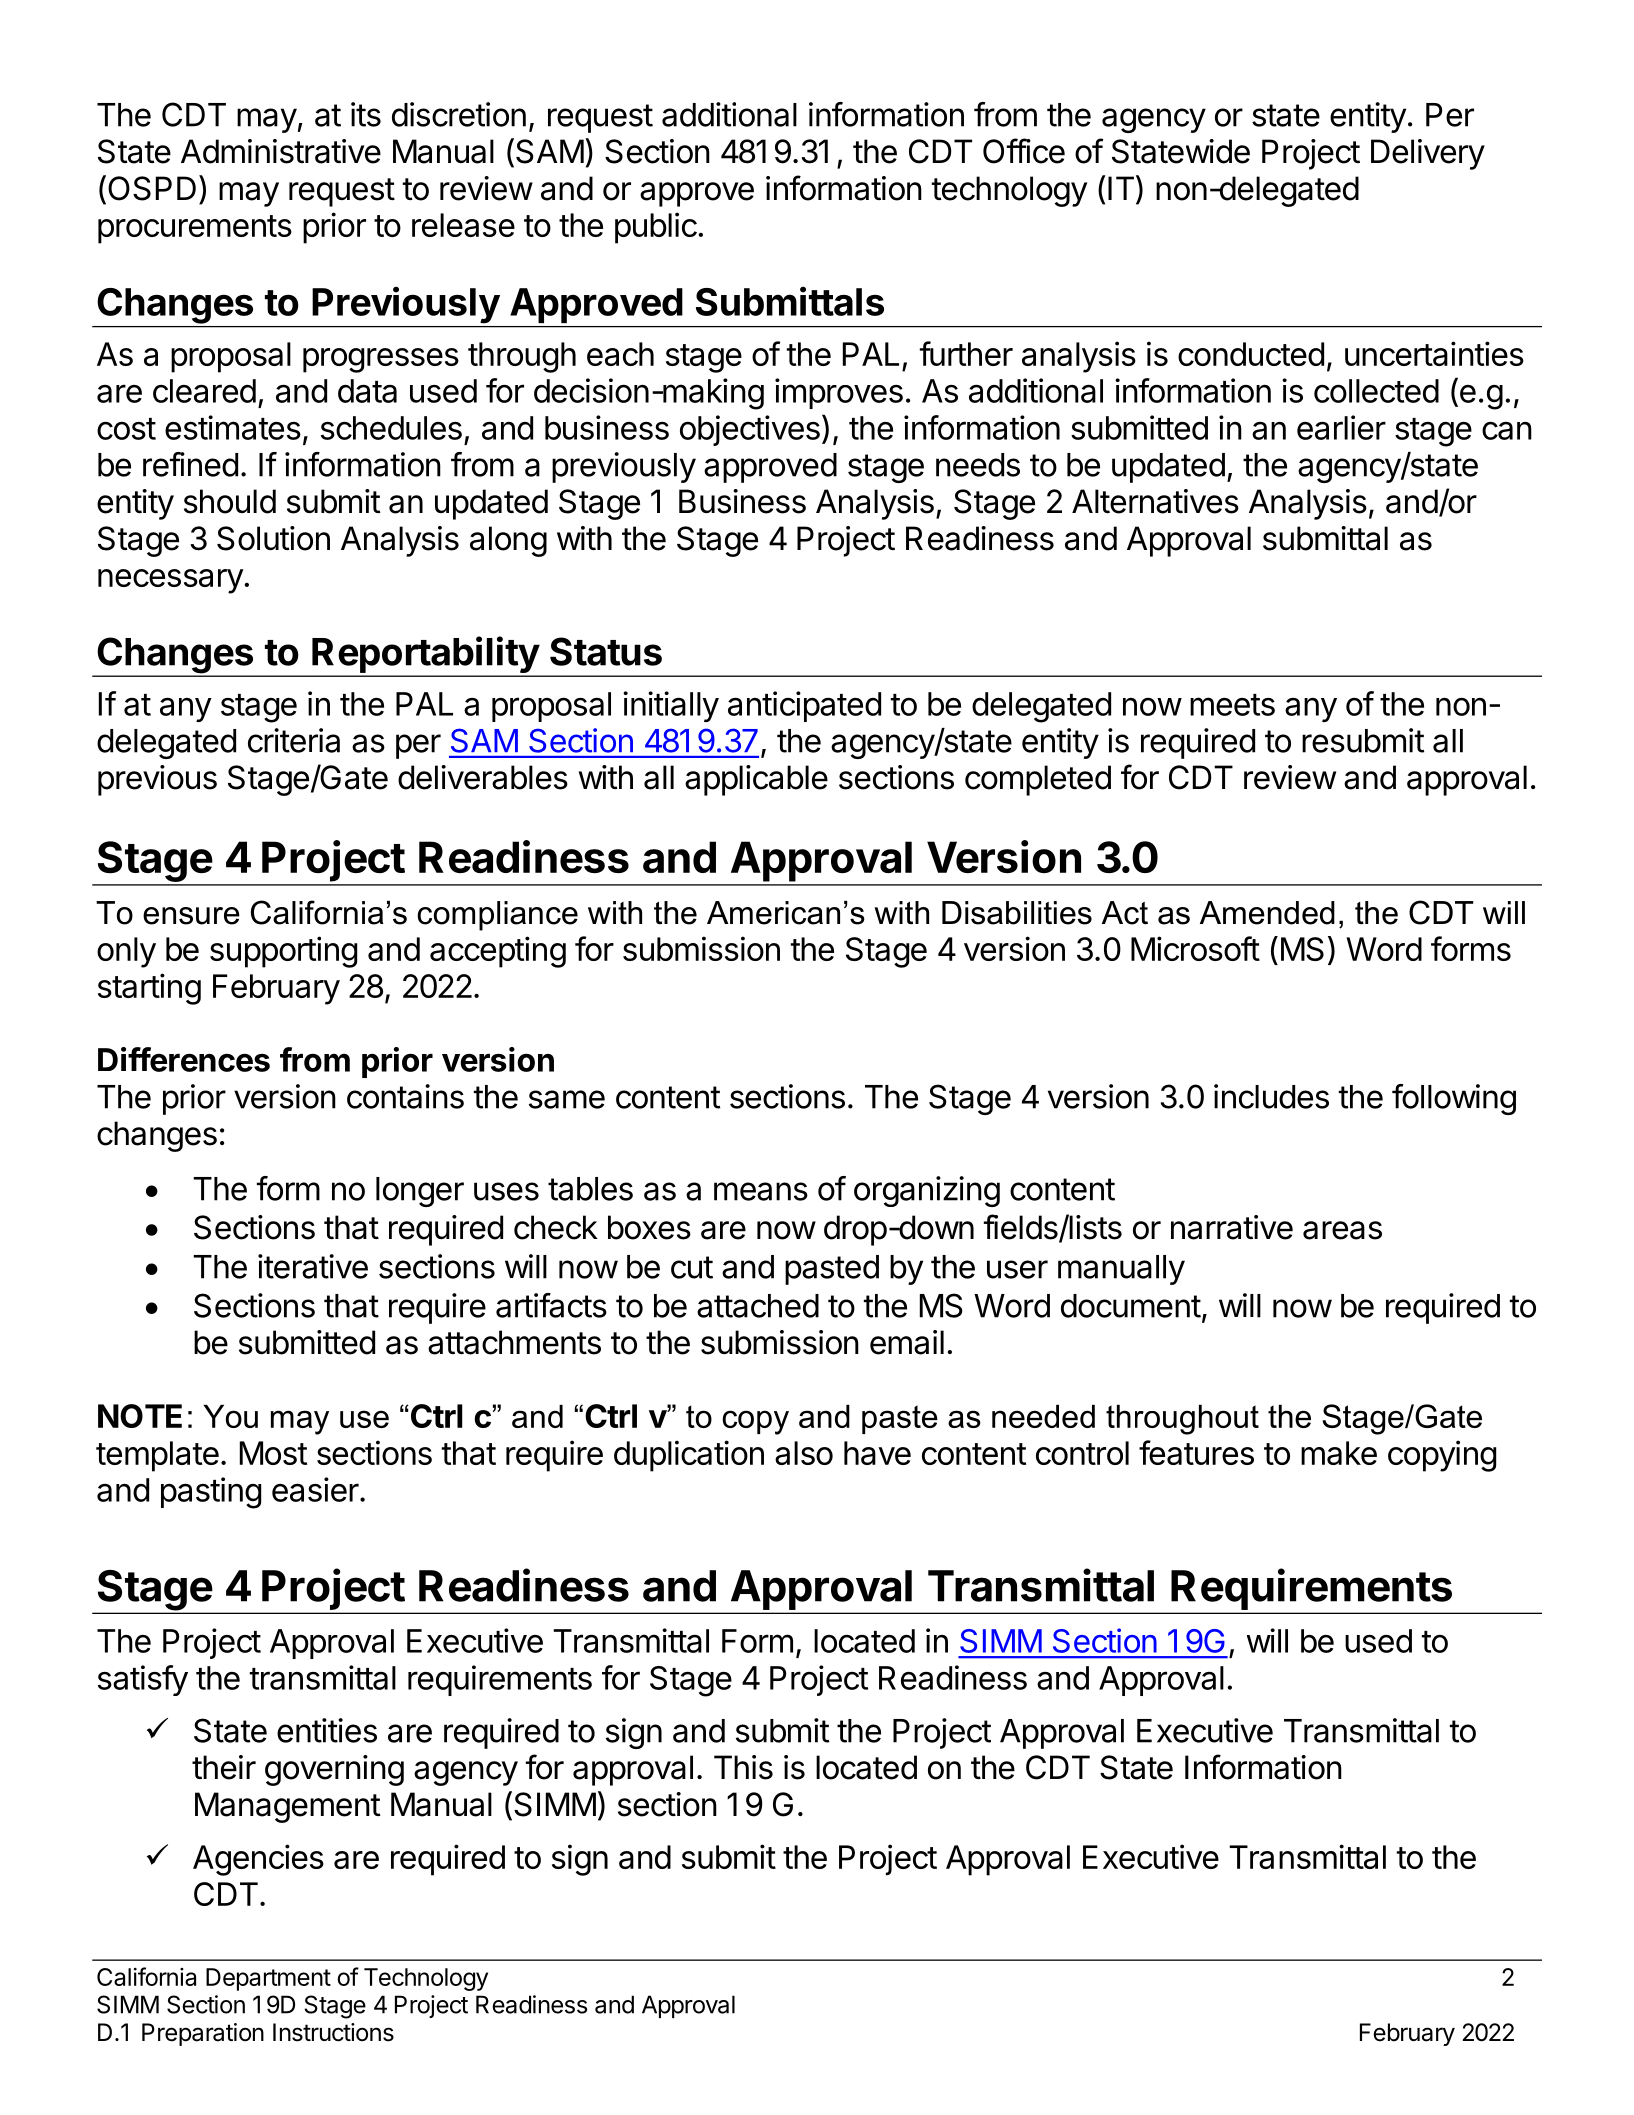 Image resolution: width=1634 pixels, height=2115 pixels. I want to click on Delivery, so click(1428, 154).
